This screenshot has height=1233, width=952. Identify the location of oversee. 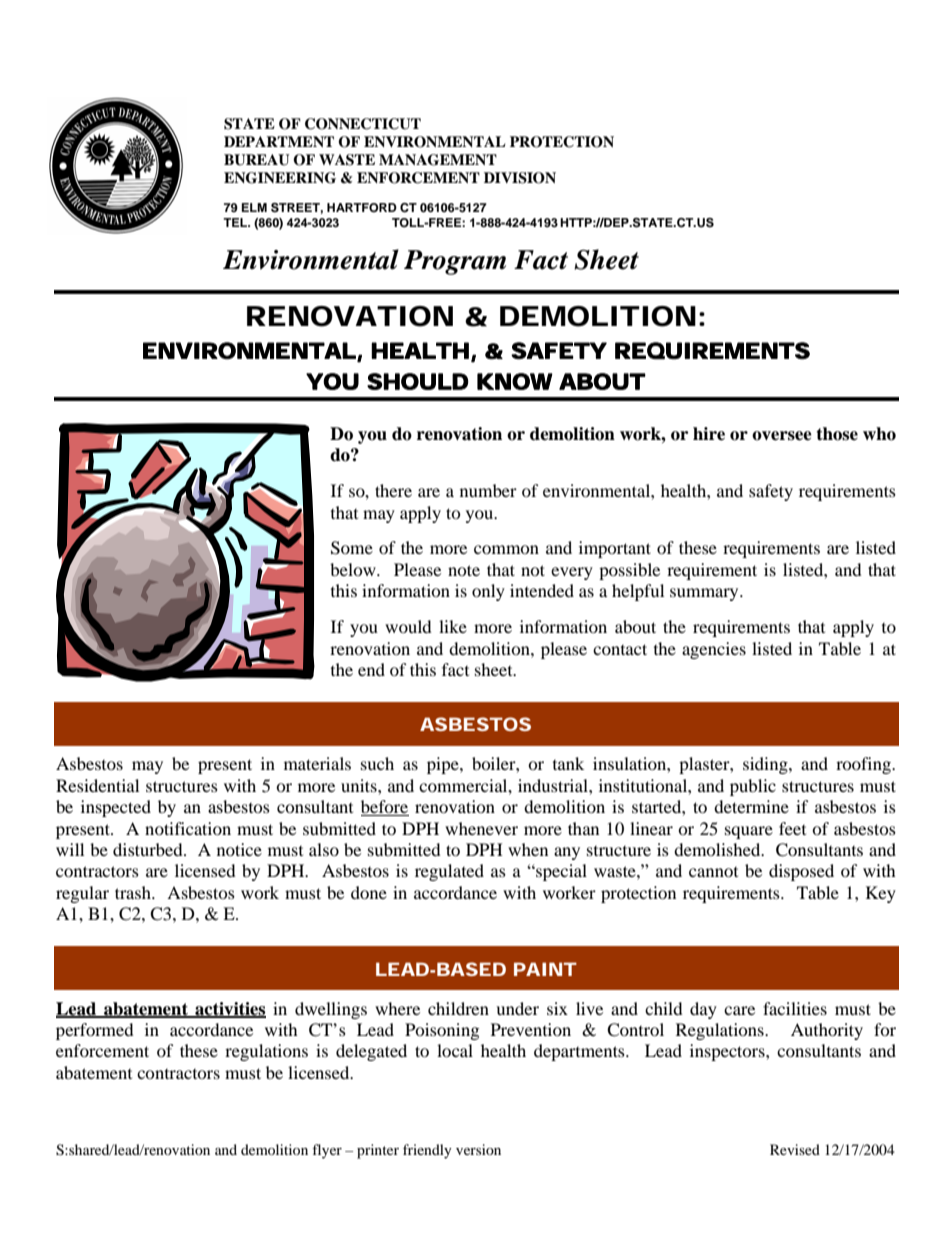
(782, 436).
